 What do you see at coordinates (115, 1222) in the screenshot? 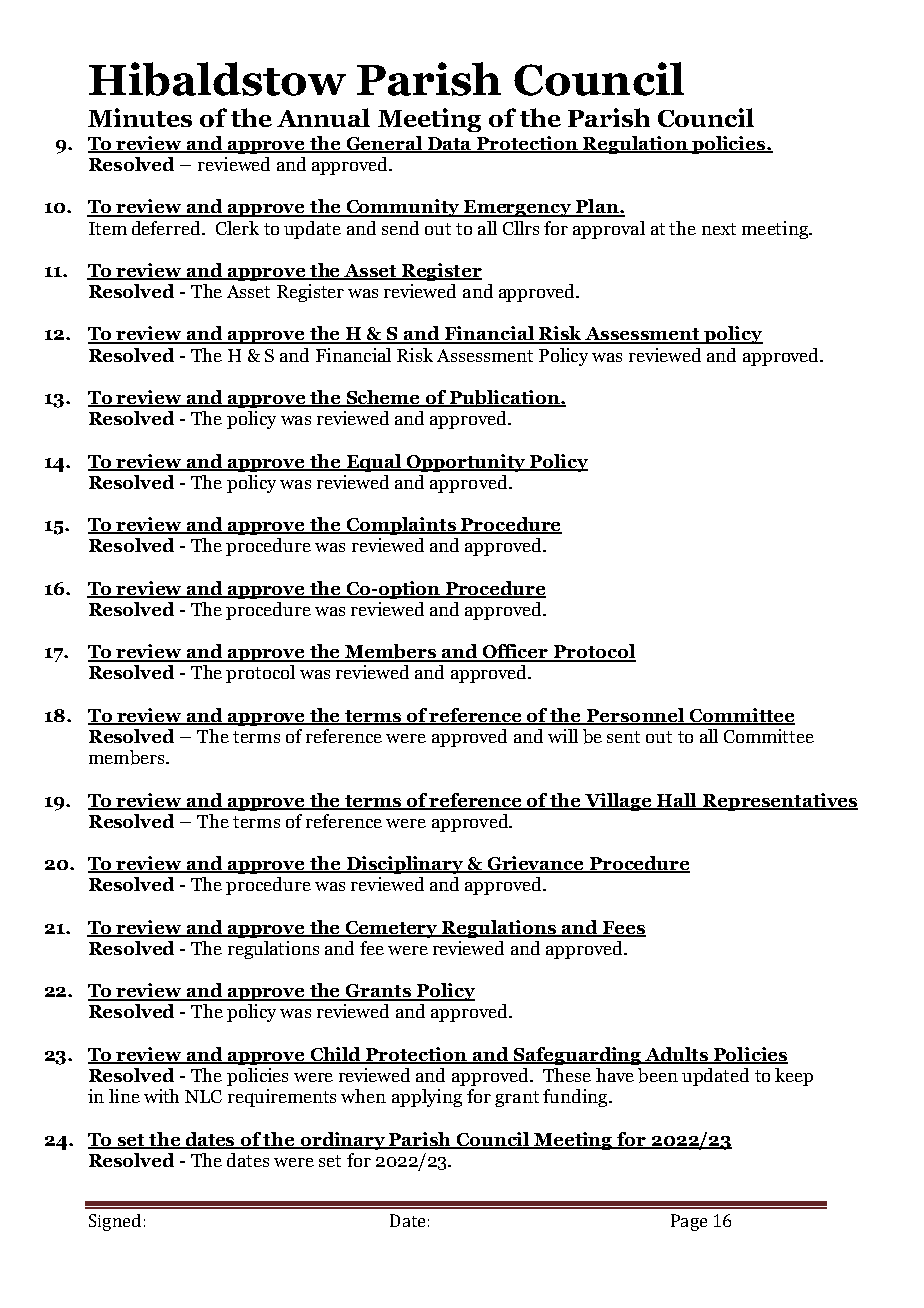
I see `Signed` at bounding box center [115, 1222].
